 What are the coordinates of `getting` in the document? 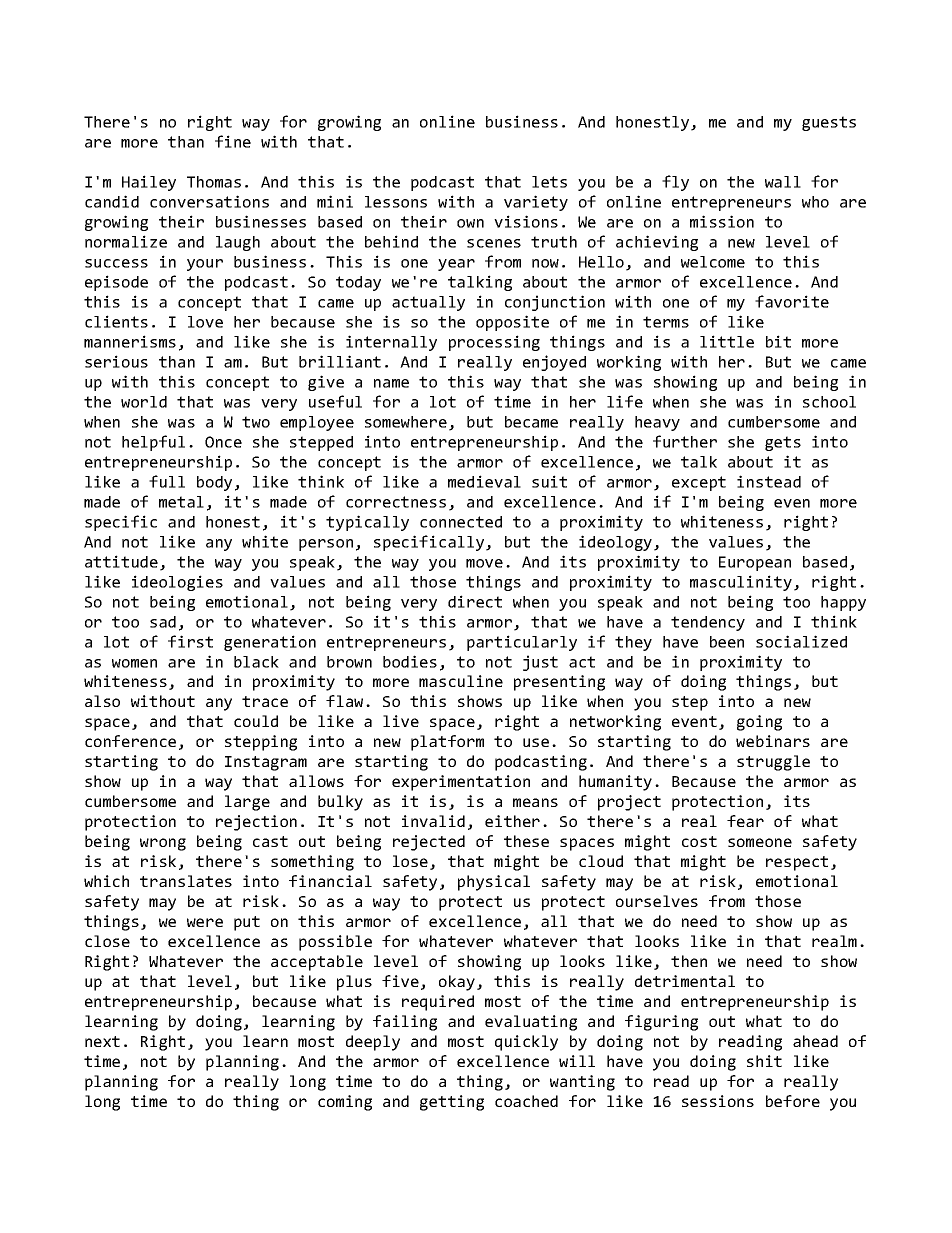 It's located at (452, 1103).
